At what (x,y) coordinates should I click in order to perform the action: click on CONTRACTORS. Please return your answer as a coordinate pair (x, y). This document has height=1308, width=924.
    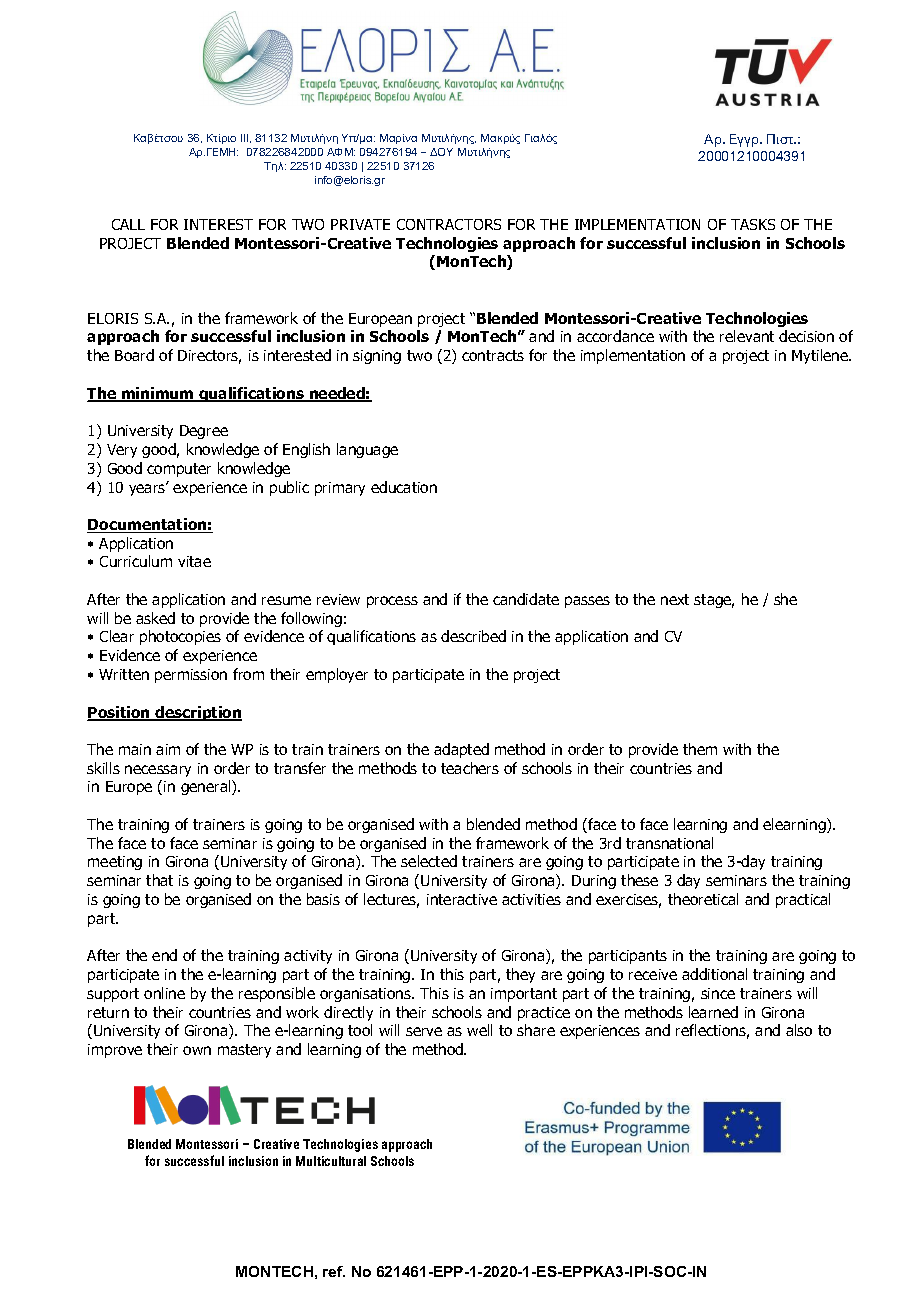
    Looking at the image, I should click on (449, 224).
